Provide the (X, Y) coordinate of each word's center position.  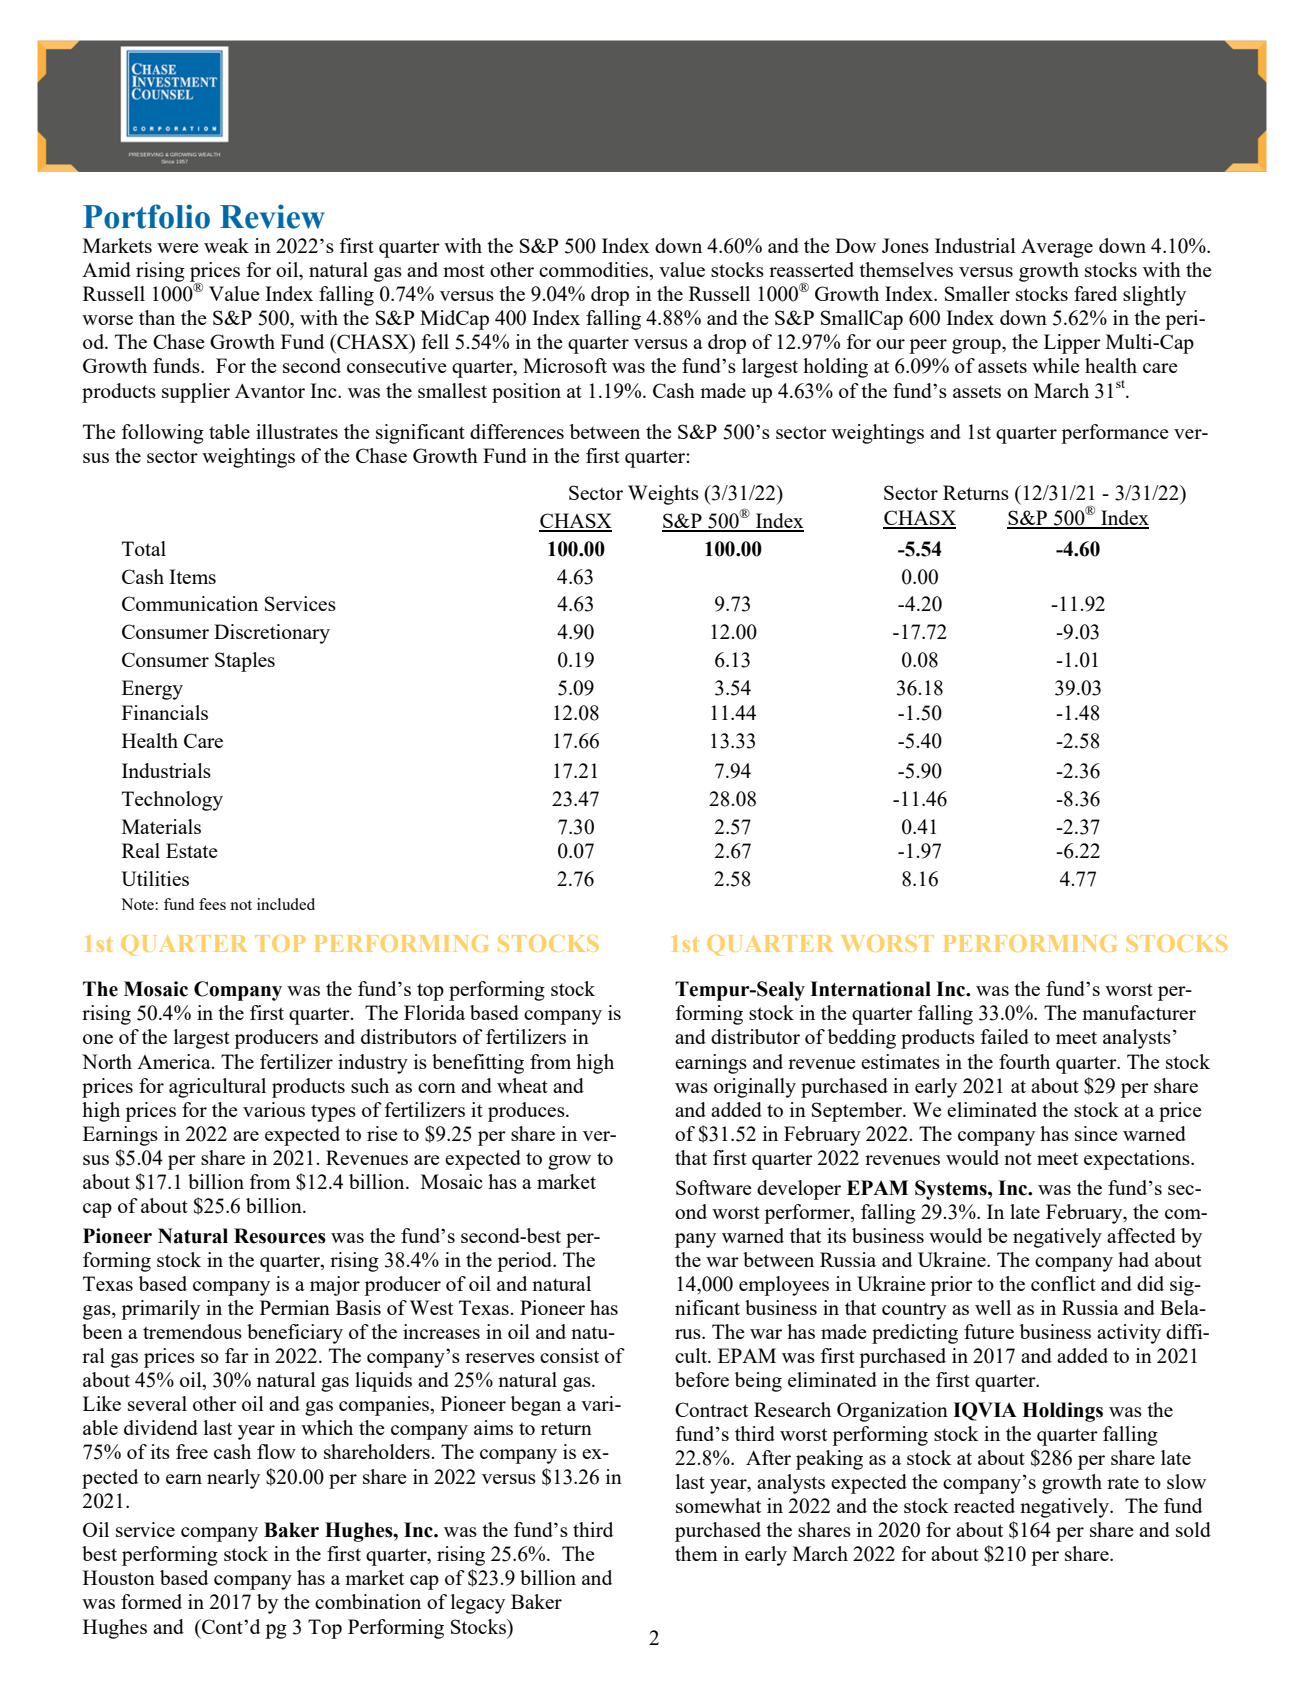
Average (1057, 248)
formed (151, 1601)
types (333, 1113)
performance (1115, 434)
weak (226, 245)
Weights (663, 495)
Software (714, 1187)
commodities (595, 271)
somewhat (718, 1505)
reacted (984, 1505)
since (1096, 1133)
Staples (245, 662)
